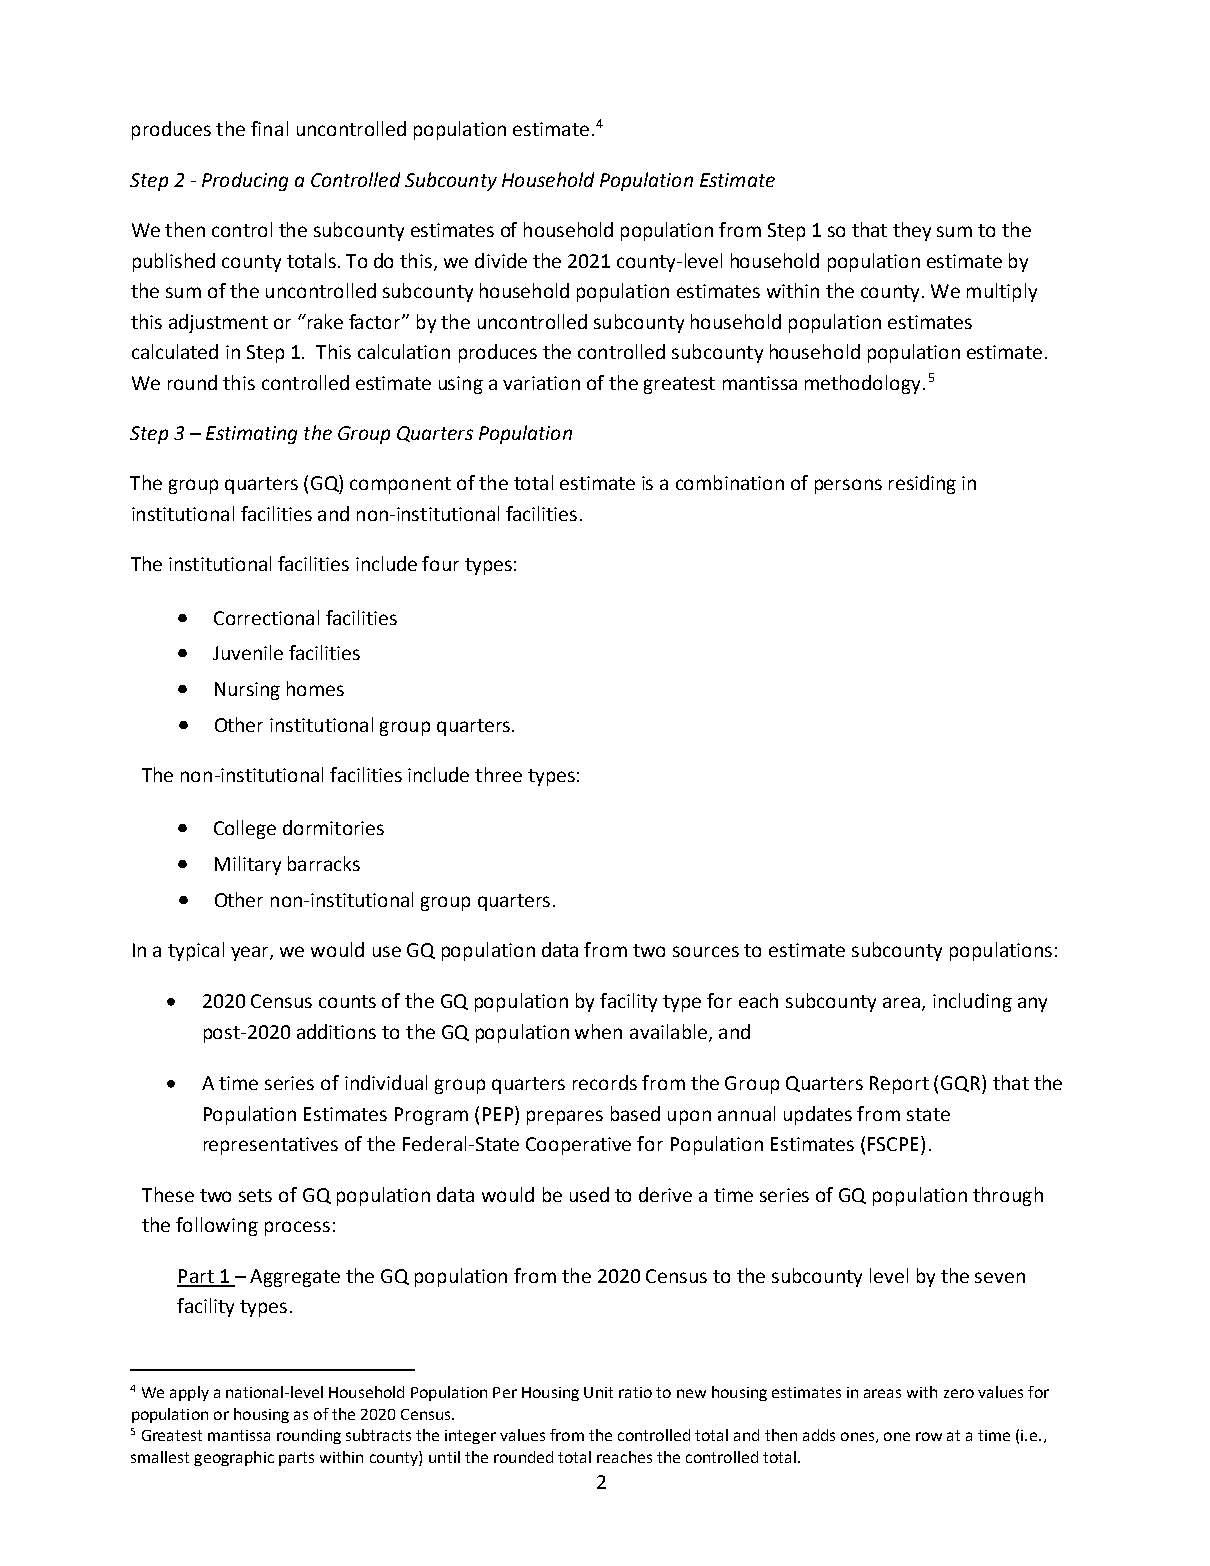 Image resolution: width=1210 pixels, height=1566 pixels. I want to click on Unit, so click(598, 1392).
